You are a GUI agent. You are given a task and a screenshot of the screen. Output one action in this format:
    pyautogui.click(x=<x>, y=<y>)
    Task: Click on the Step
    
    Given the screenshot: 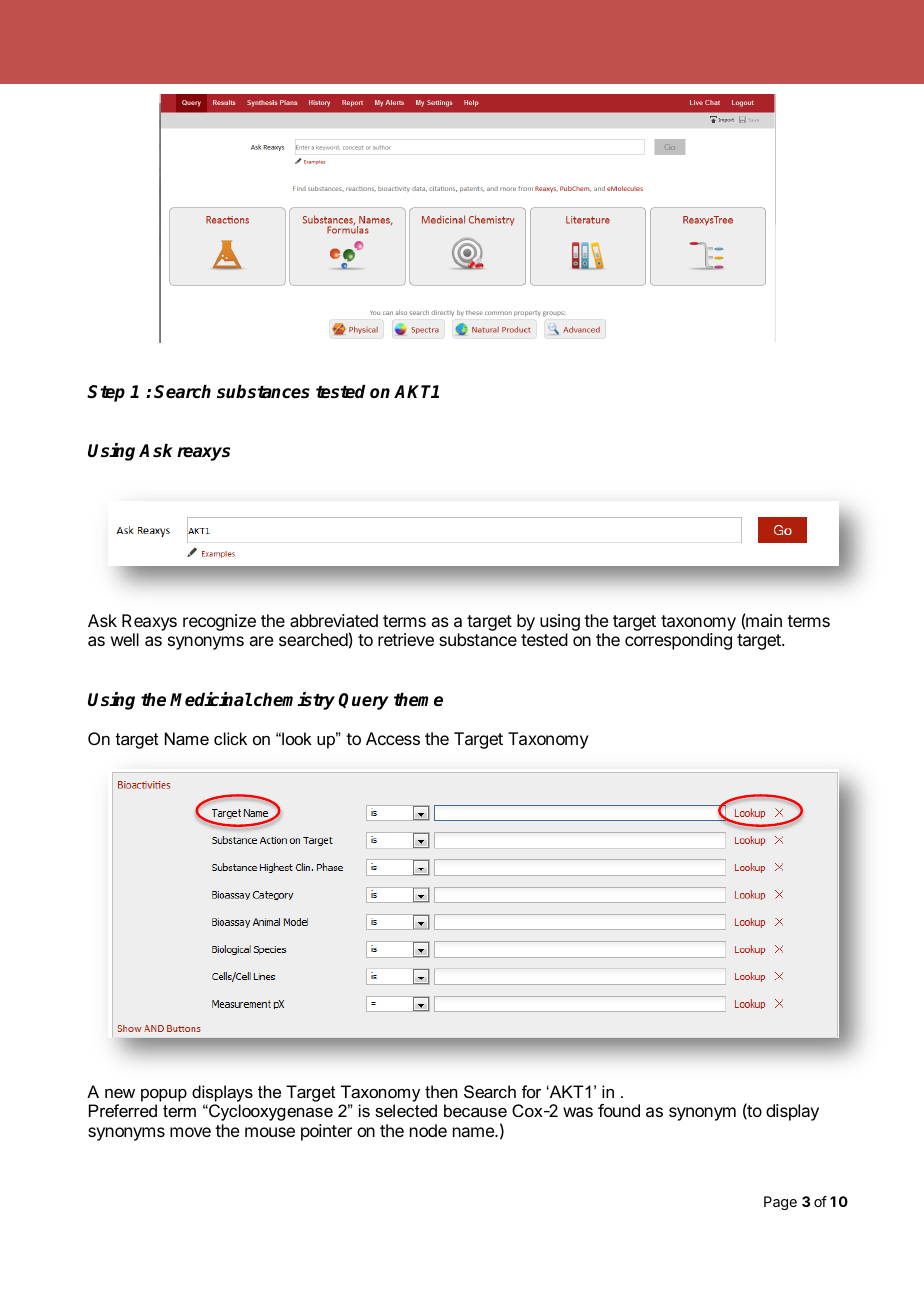 What is the action you would take?
    pyautogui.click(x=106, y=393)
